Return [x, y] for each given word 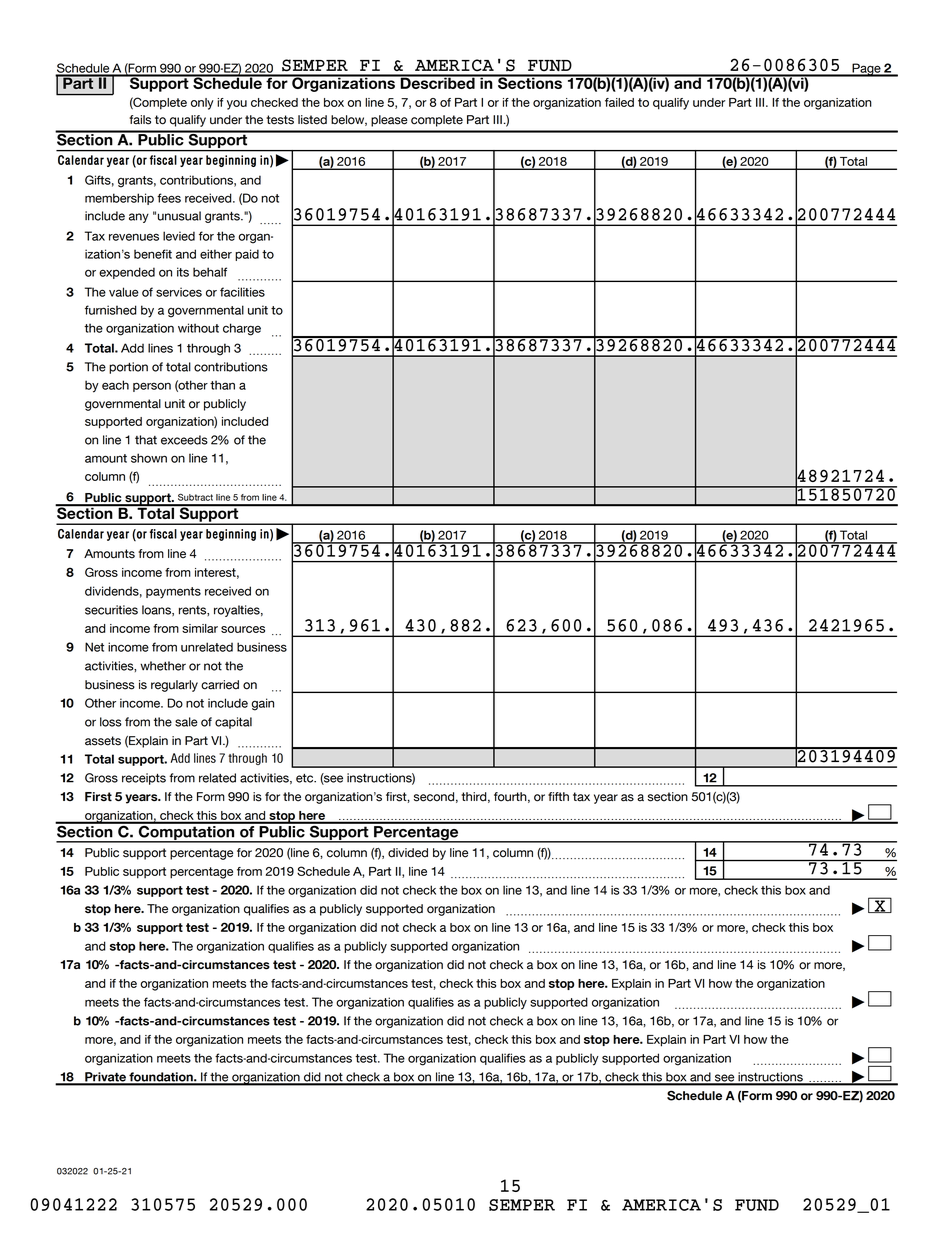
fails [140, 120]
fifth [558, 796]
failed [619, 102]
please [389, 121]
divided [408, 853]
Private [105, 1078]
